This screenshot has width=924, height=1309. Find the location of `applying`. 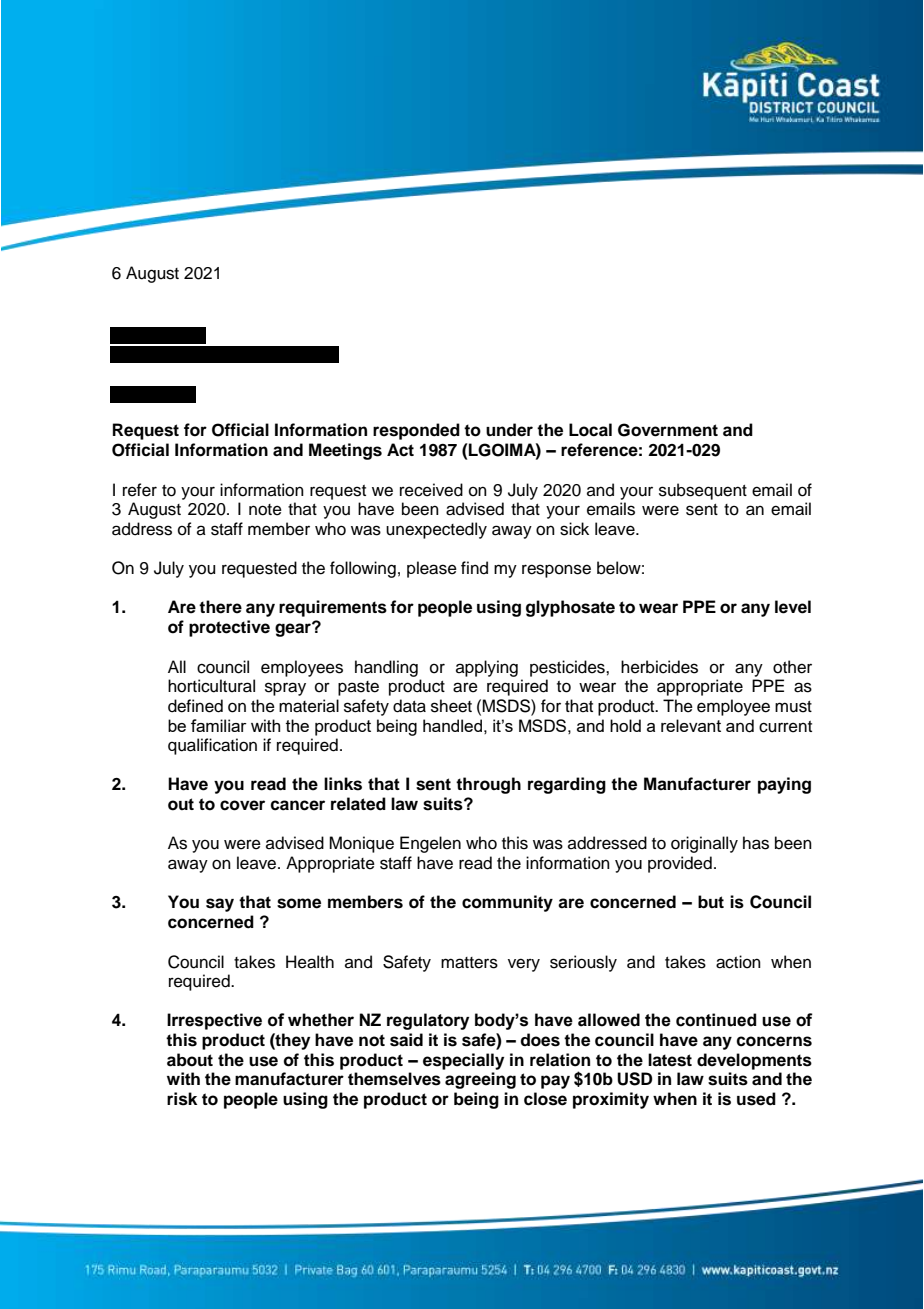

applying is located at coordinates (487, 668).
